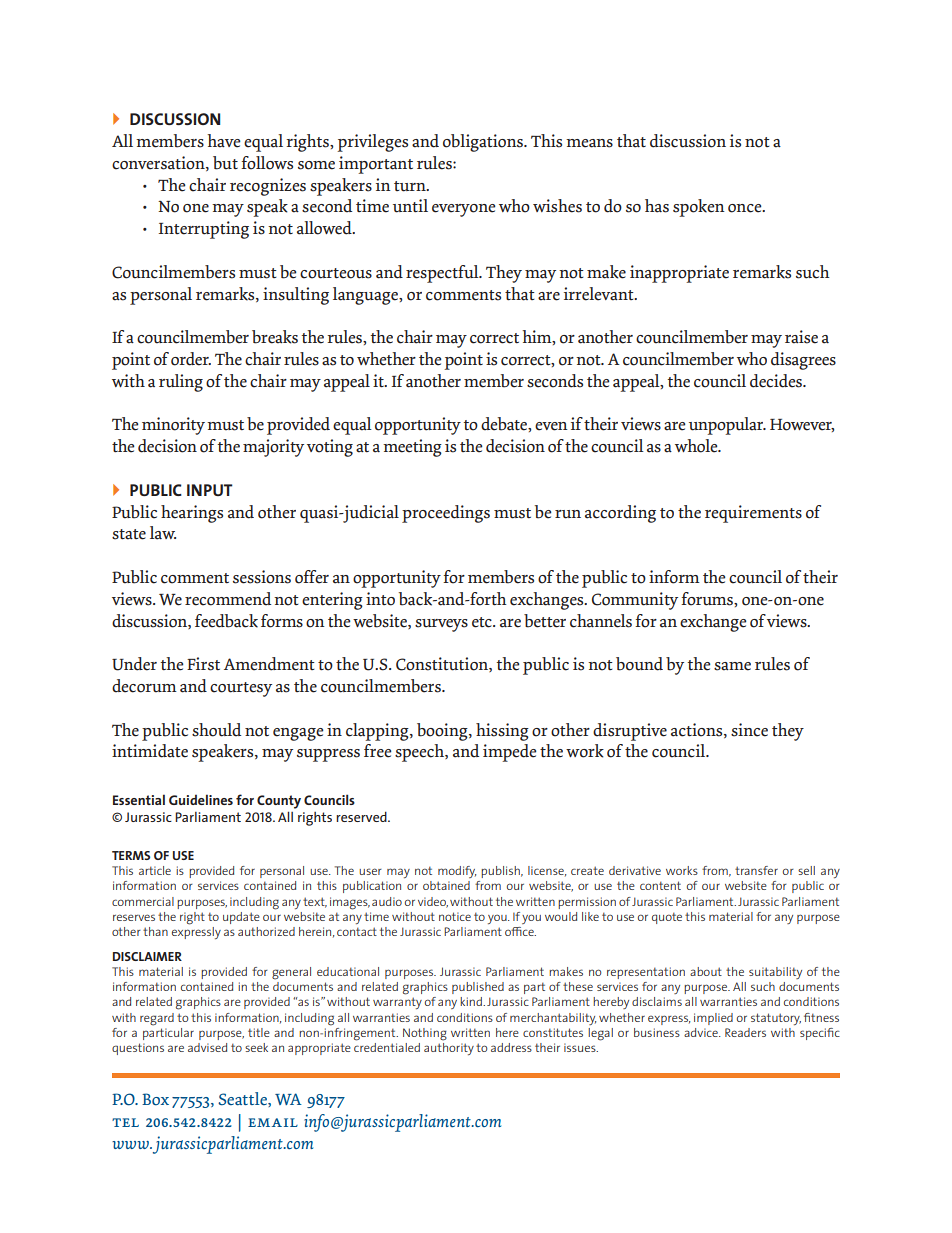  I want to click on Guidelines, so click(201, 799).
